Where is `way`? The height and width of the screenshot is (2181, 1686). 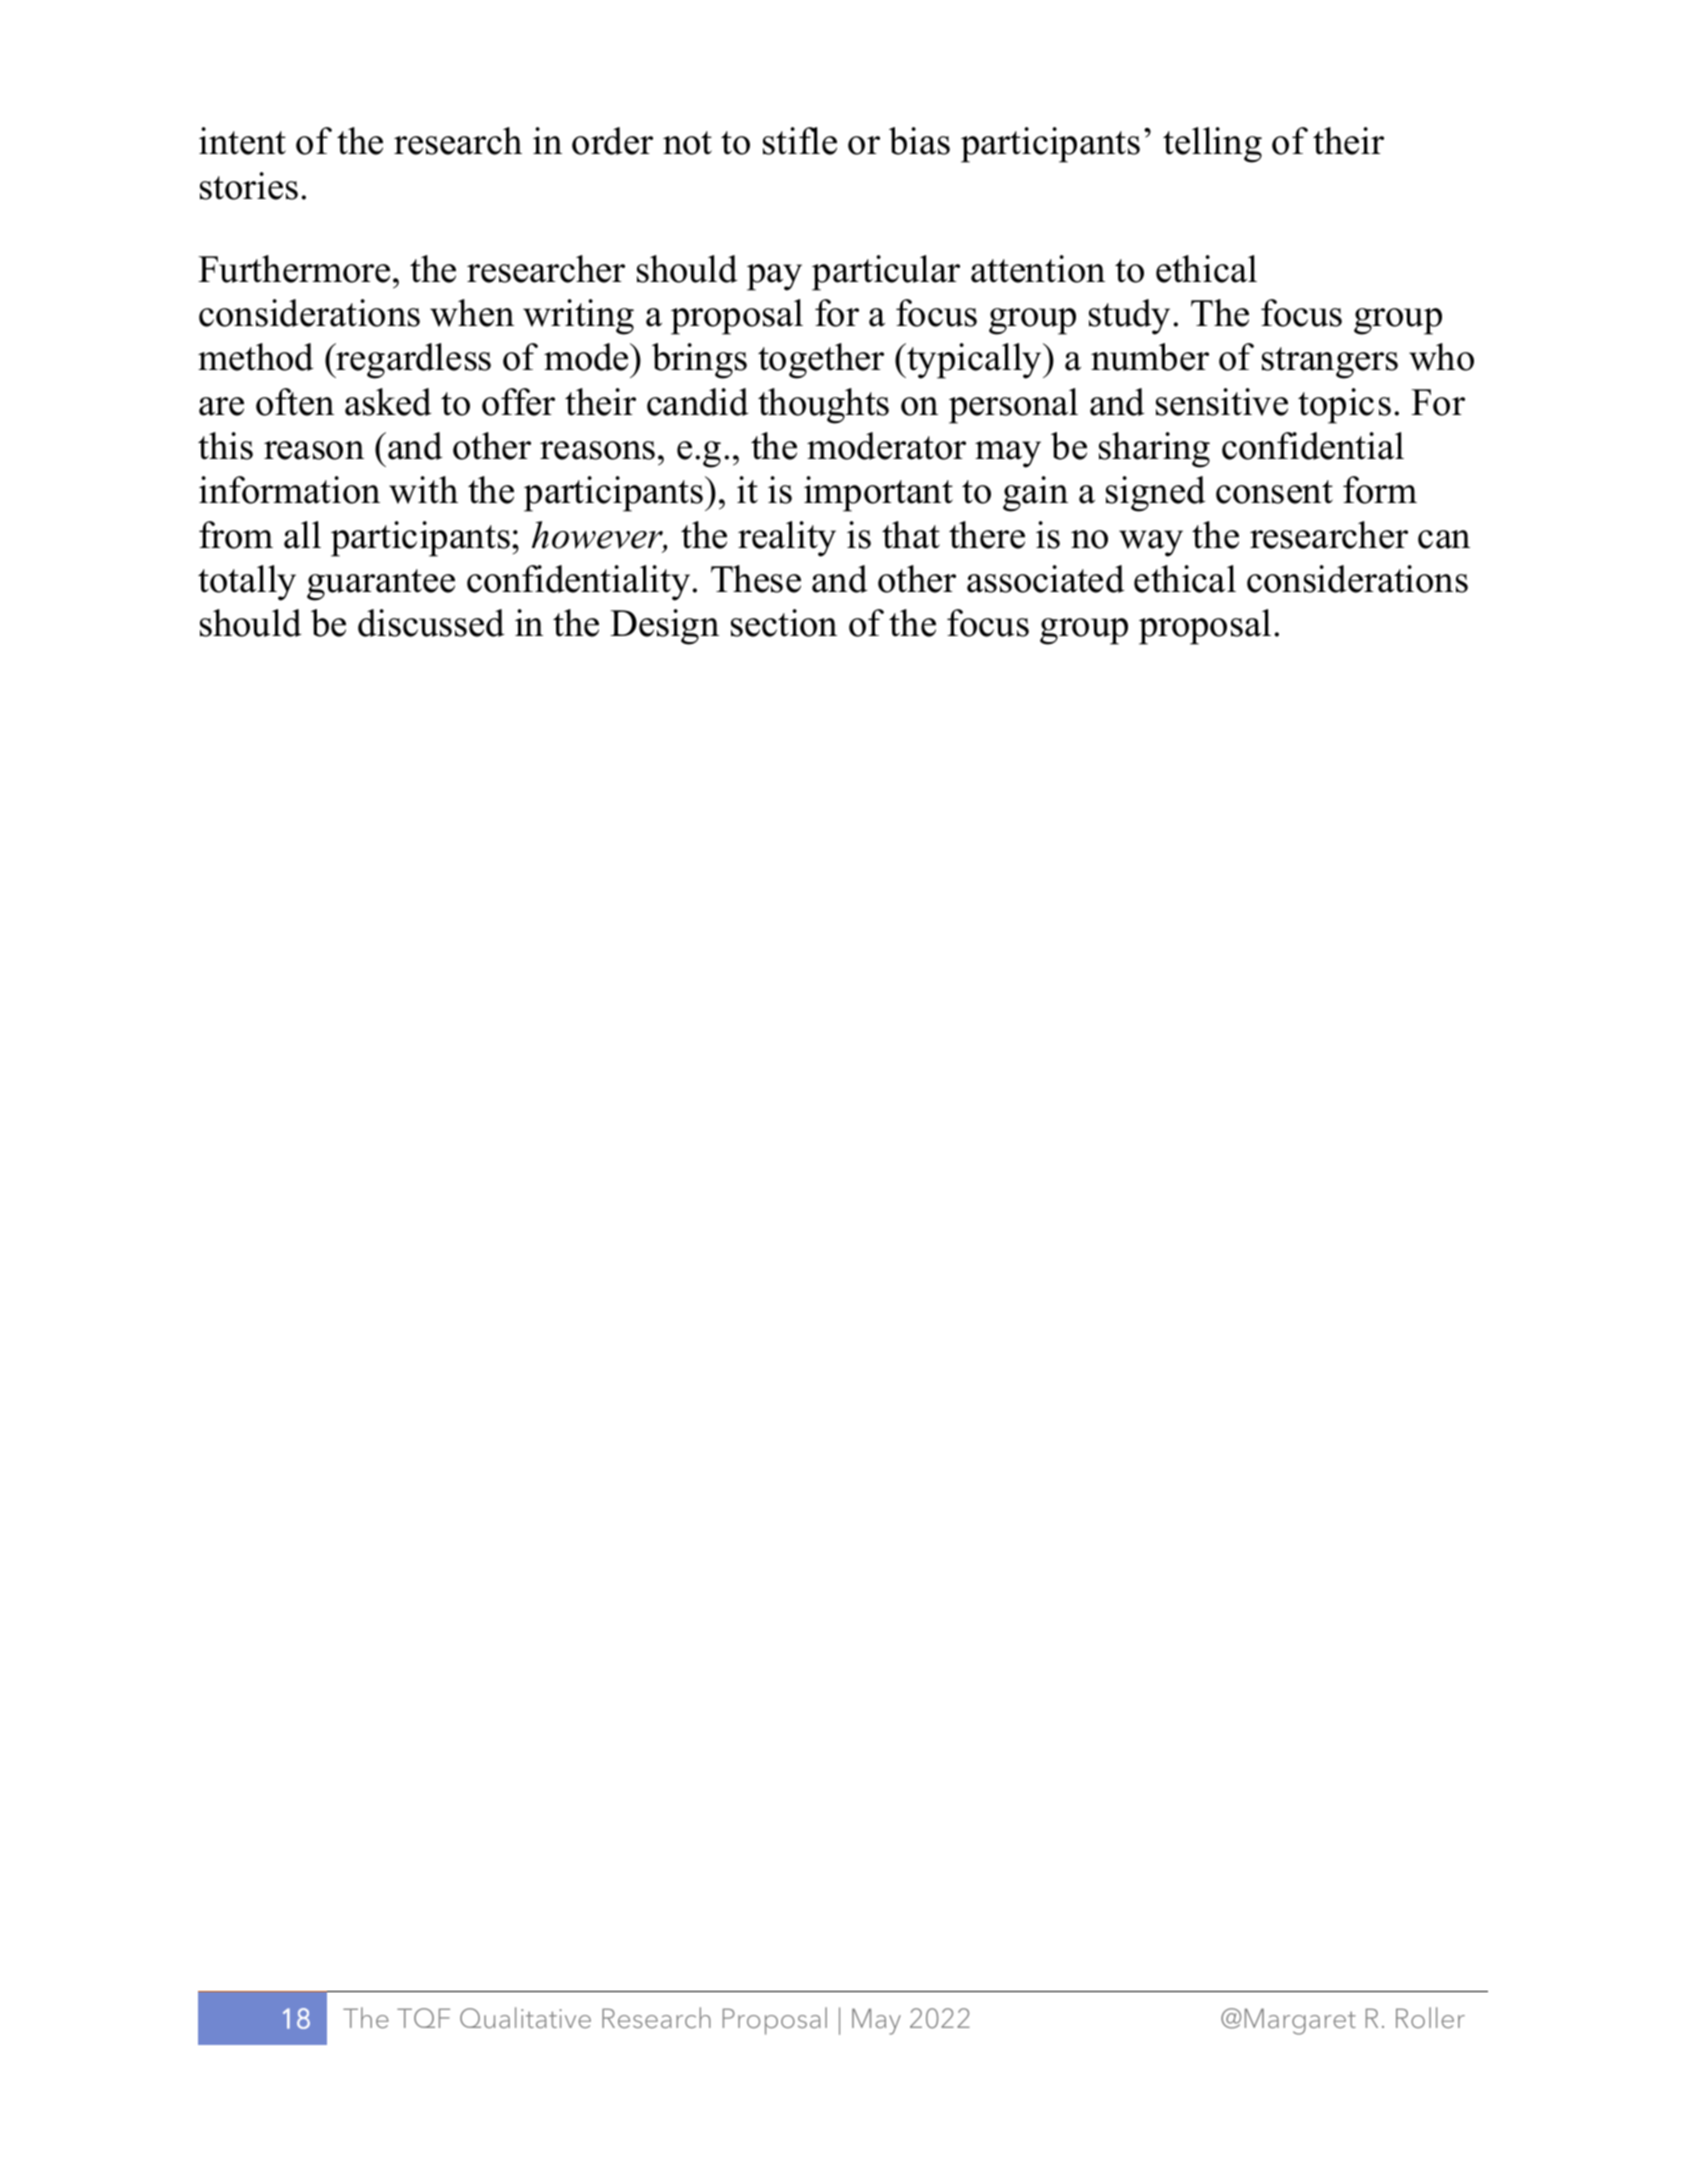 way is located at coordinates (1151, 543).
